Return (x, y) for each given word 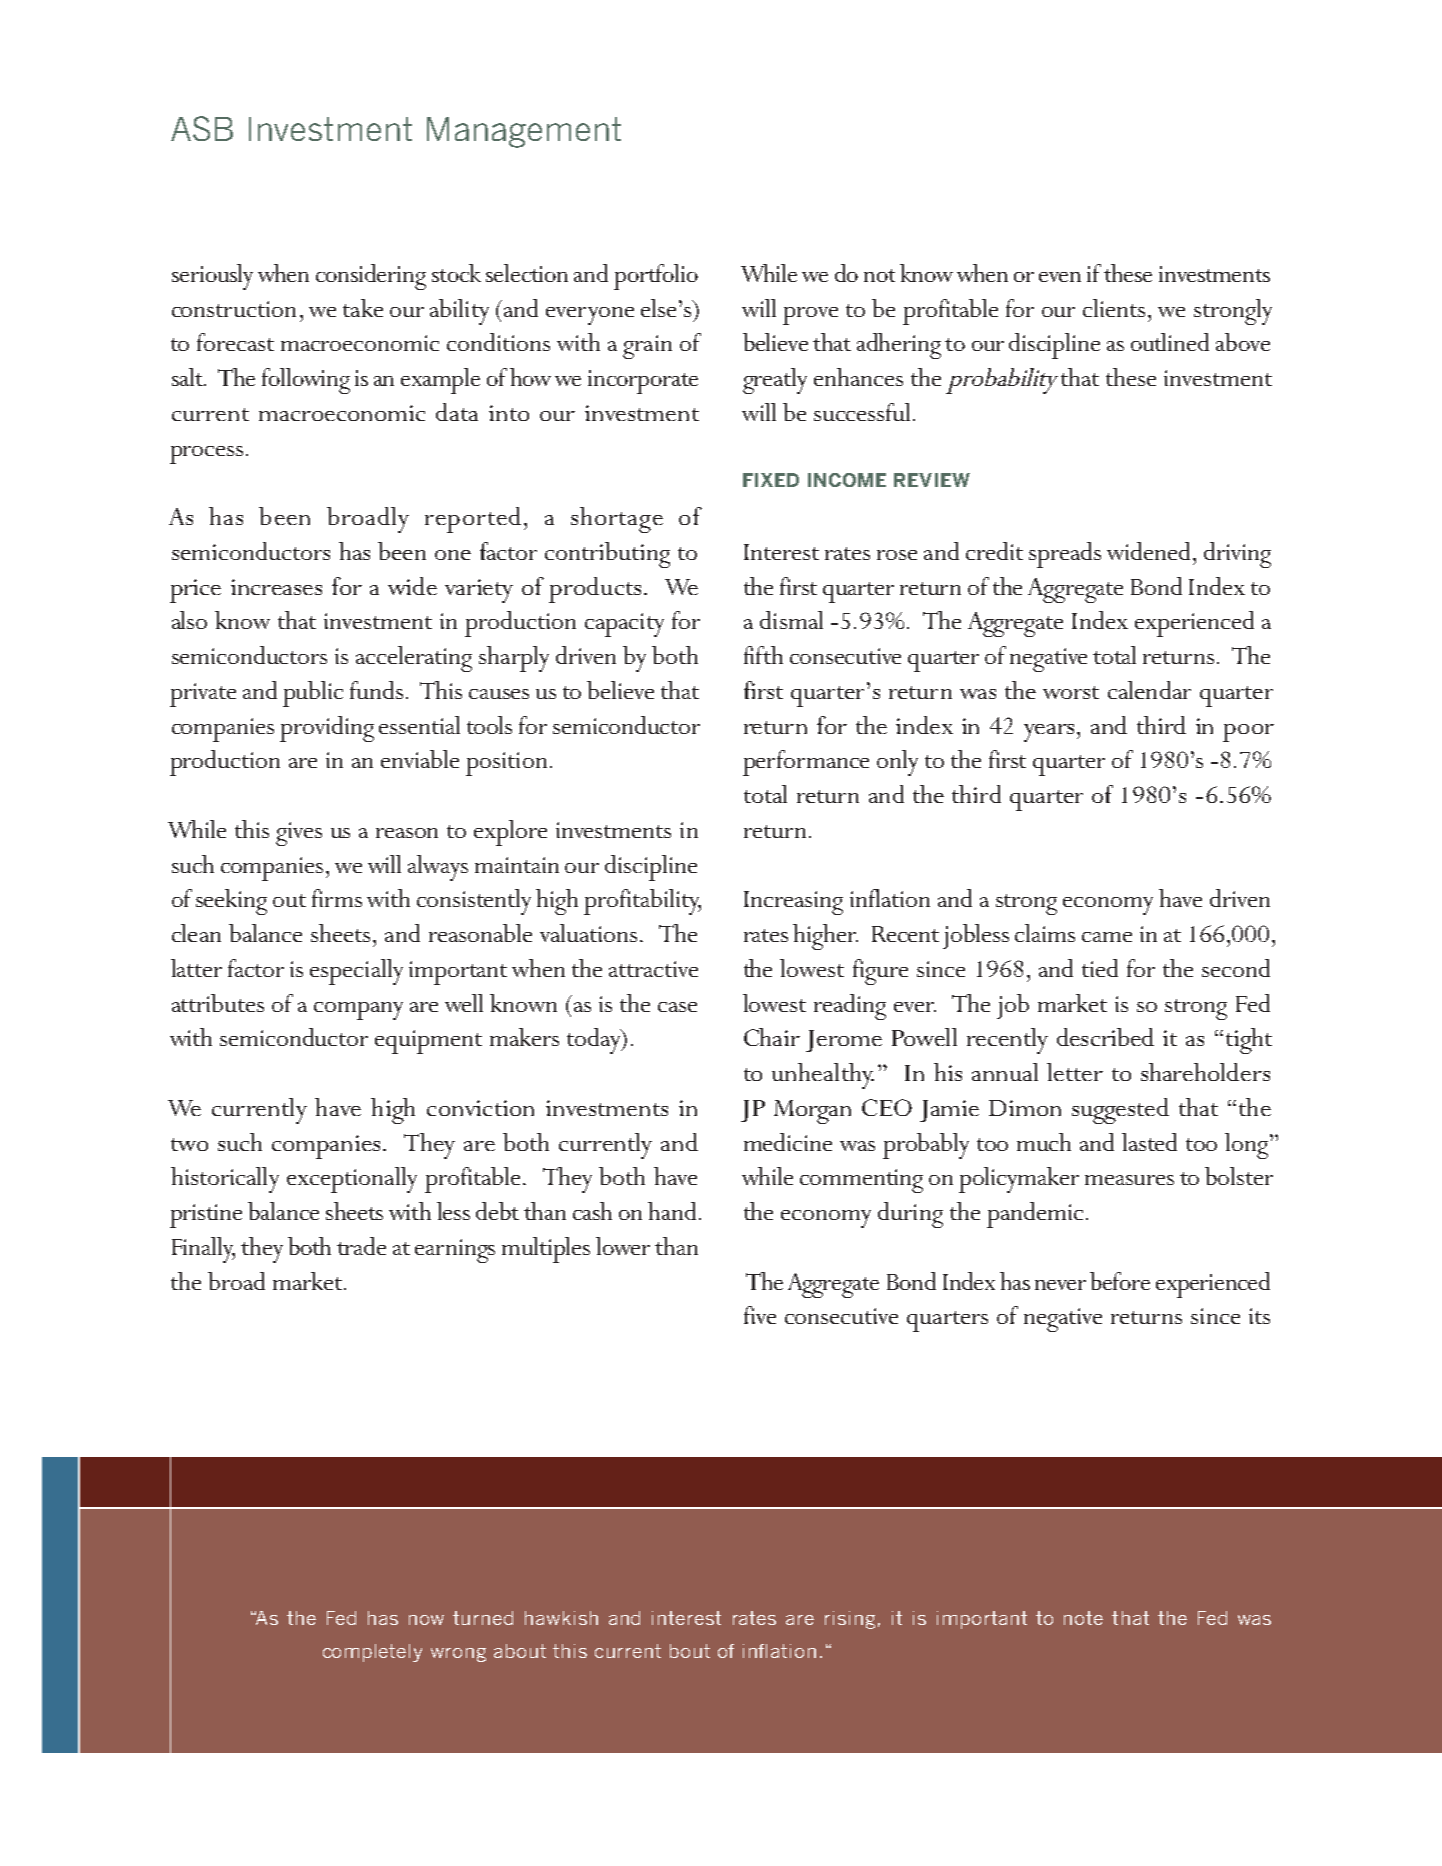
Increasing (793, 903)
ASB (202, 128)
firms (337, 898)
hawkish (561, 1618)
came (1107, 937)
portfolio (656, 277)
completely (372, 1653)
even (1060, 277)
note (1083, 1618)
